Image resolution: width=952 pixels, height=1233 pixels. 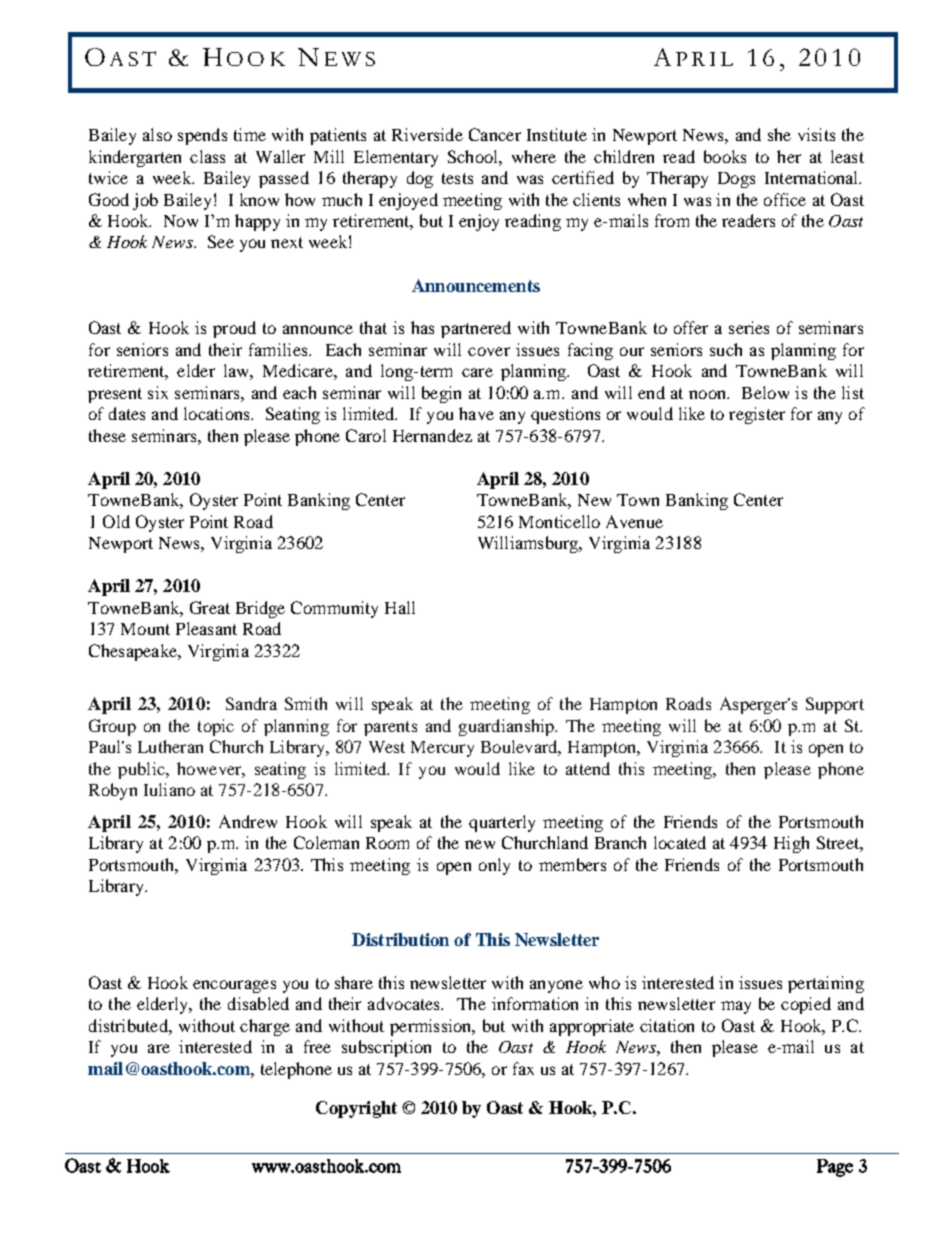 I want to click on Pleasant, so click(x=206, y=628).
